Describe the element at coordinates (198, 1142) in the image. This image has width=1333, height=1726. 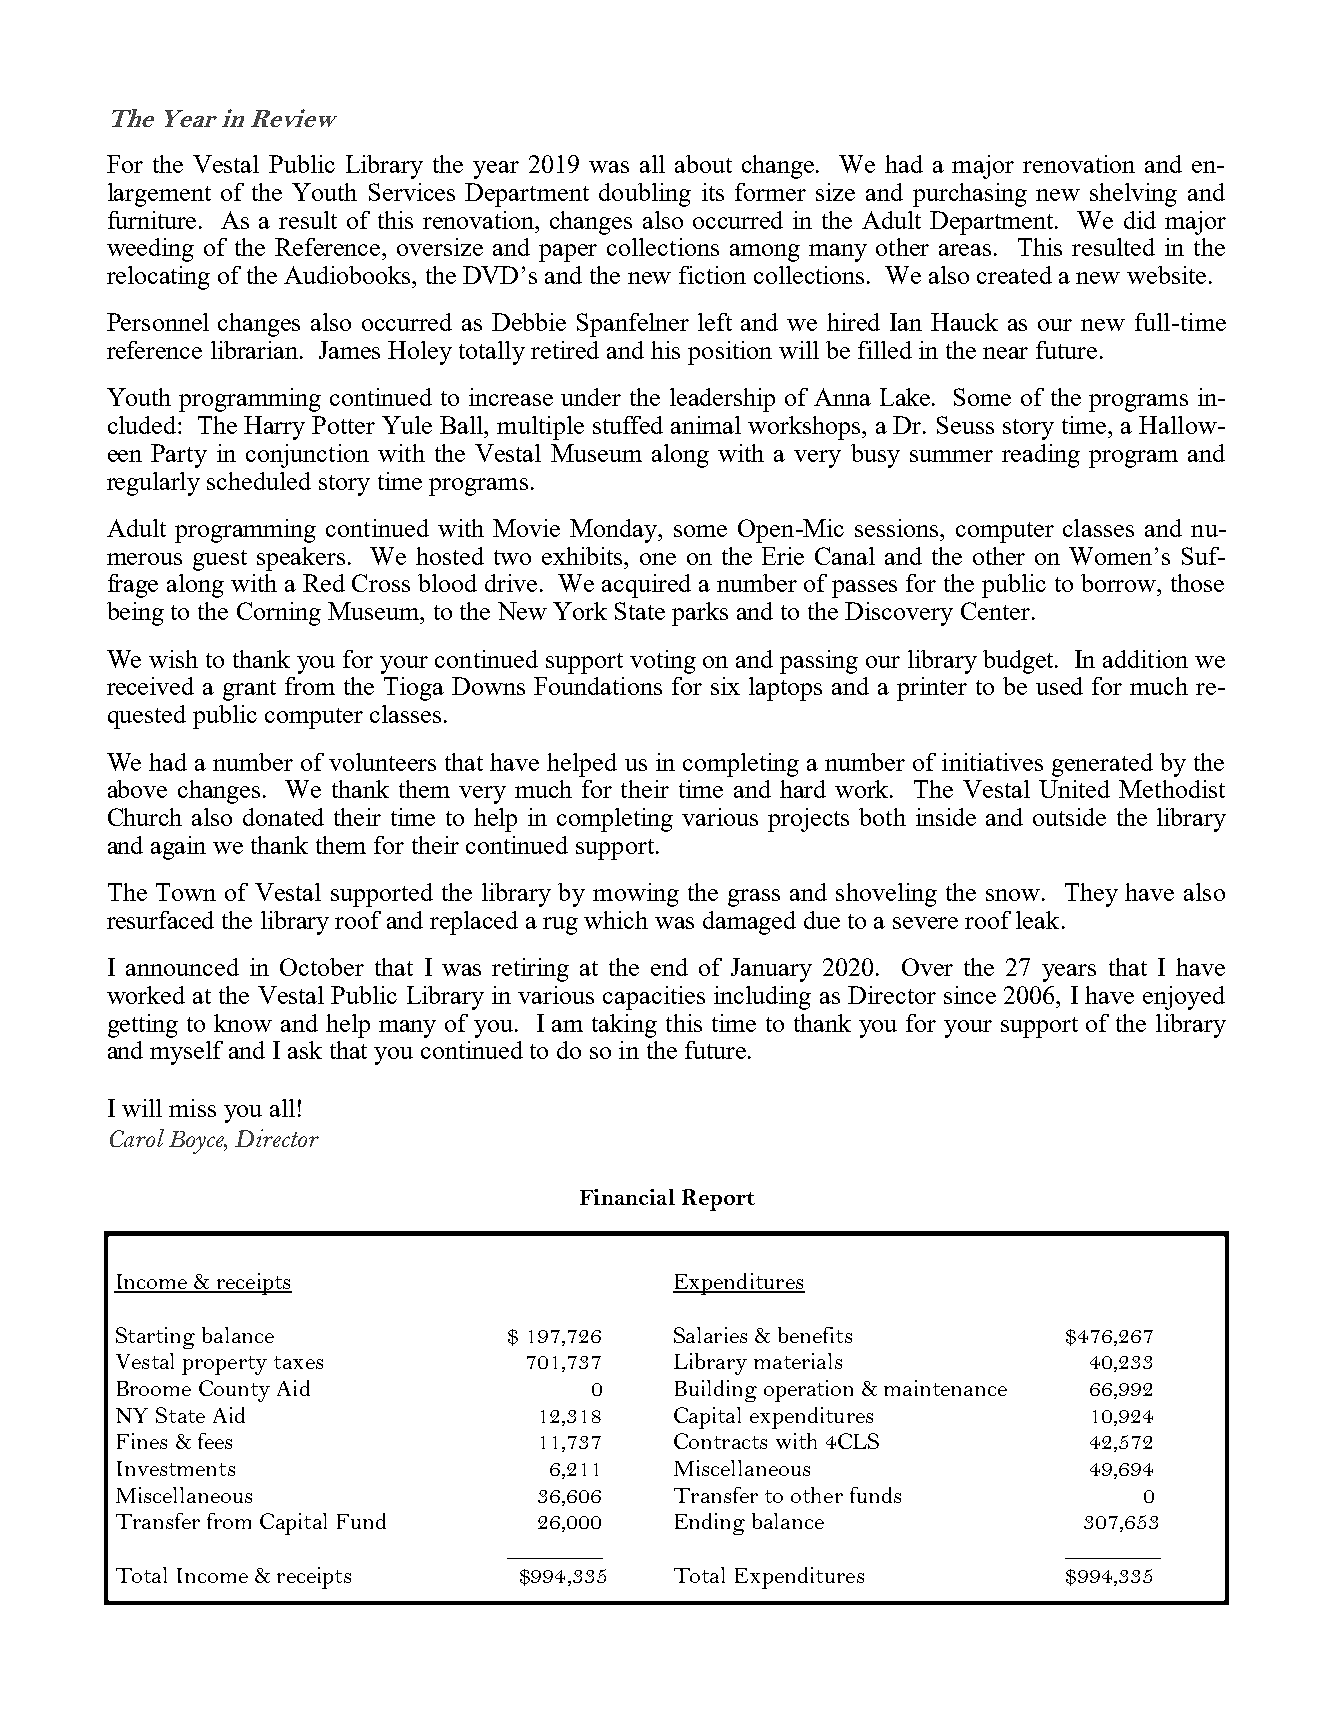
I see `Boyce` at that location.
